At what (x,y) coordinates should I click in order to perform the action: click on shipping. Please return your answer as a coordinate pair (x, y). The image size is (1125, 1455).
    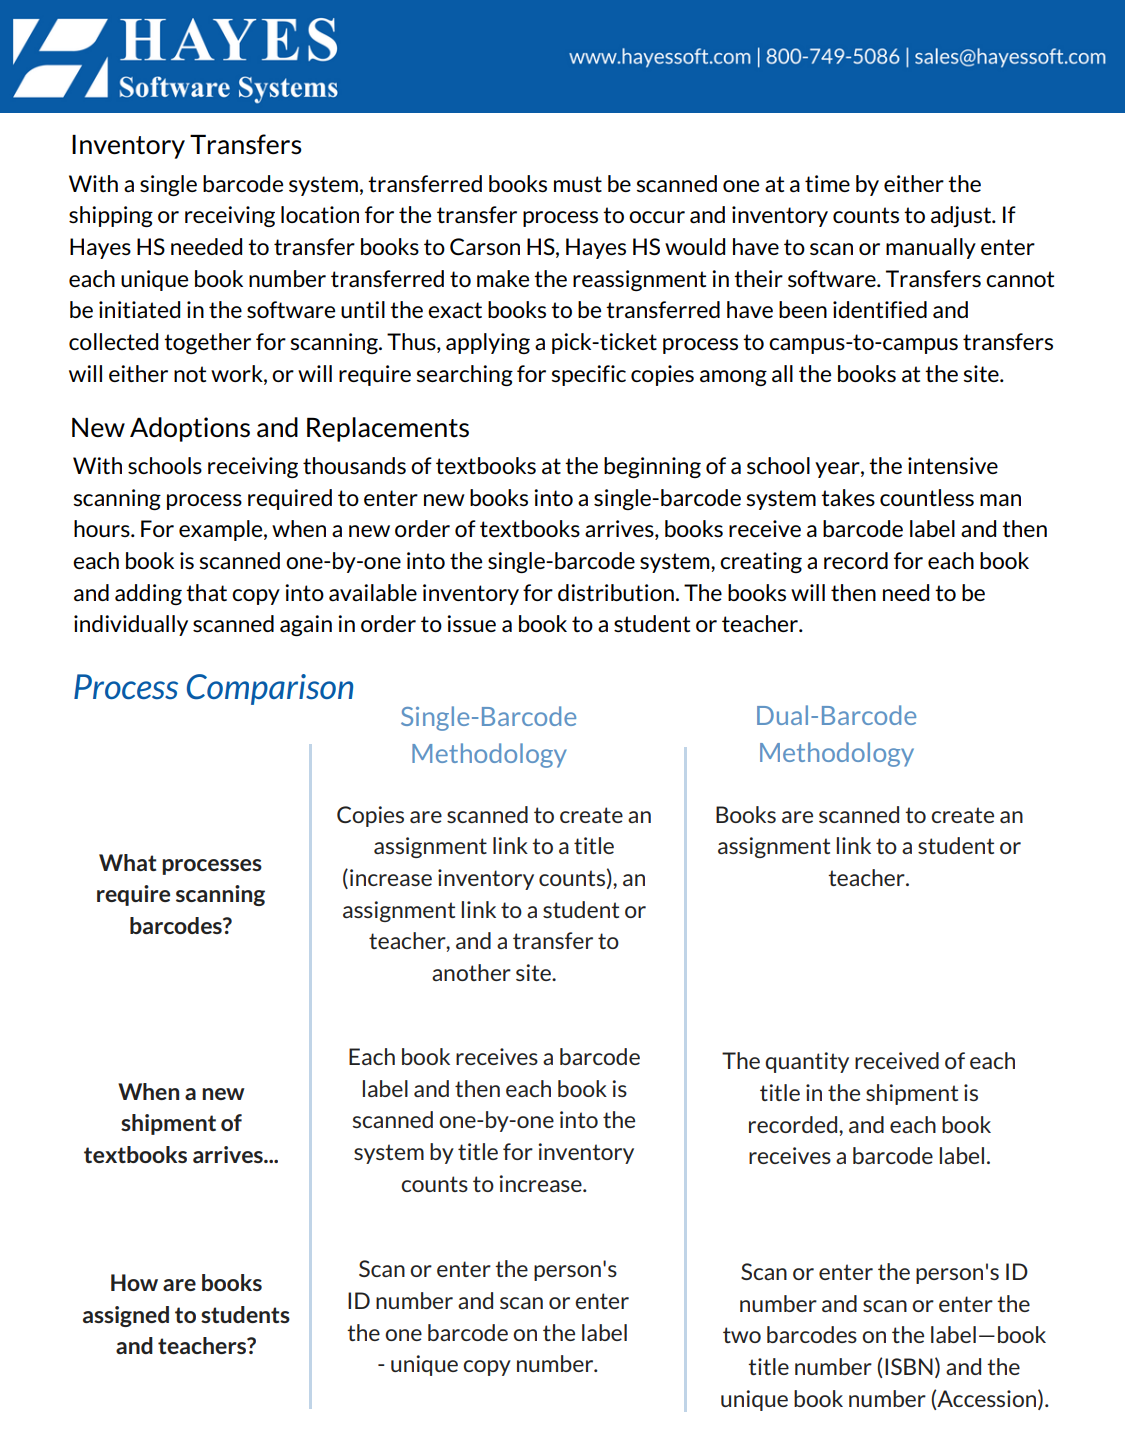
    Looking at the image, I should click on (111, 216).
